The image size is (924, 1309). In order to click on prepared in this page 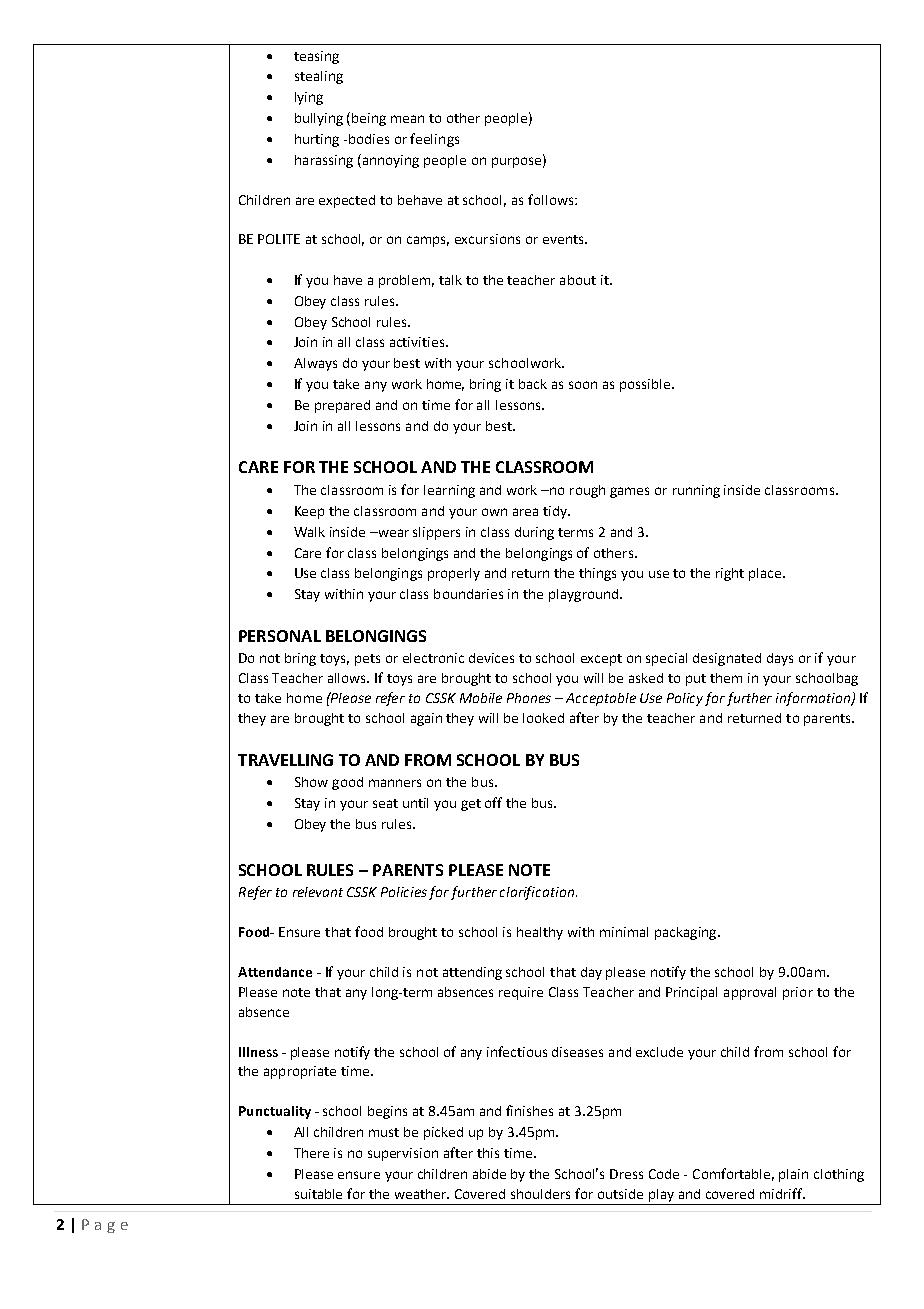, I will do `click(342, 406)`.
